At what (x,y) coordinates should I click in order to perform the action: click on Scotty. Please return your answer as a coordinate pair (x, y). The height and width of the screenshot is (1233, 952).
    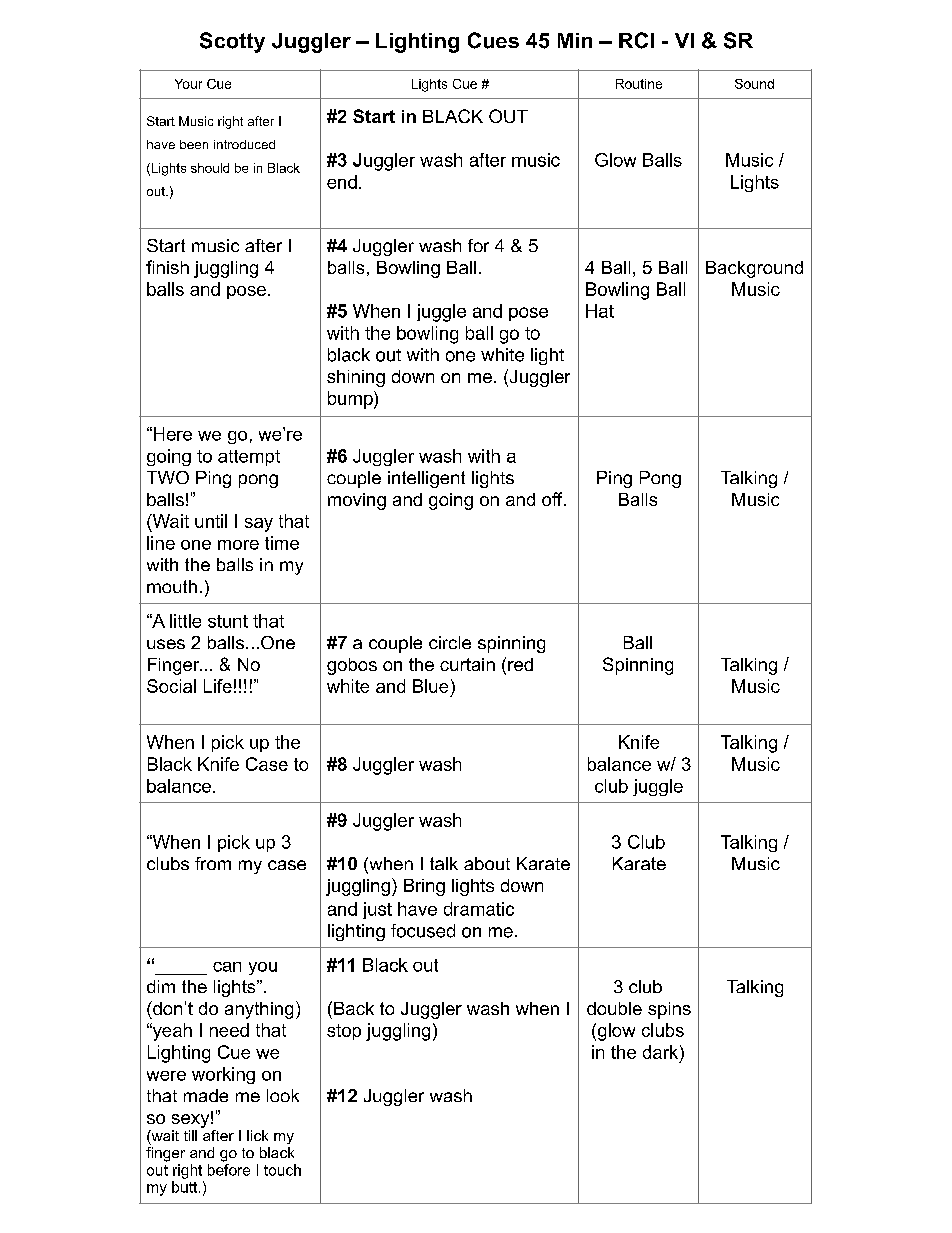
    Looking at the image, I should click on (232, 42).
